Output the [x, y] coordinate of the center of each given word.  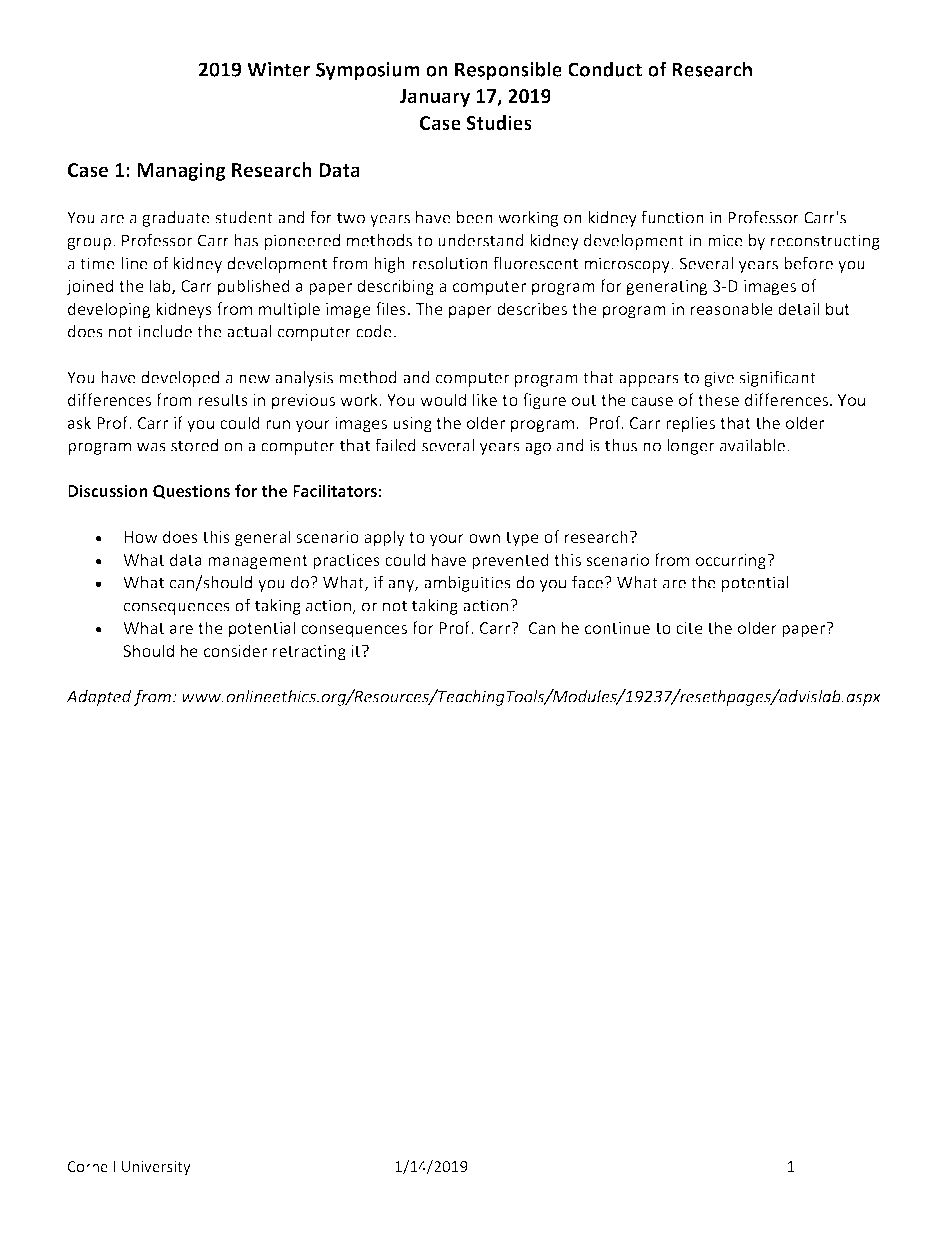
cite [689, 628]
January [435, 98]
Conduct [605, 69]
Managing [181, 171]
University [156, 1168]
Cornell [91, 1166]
